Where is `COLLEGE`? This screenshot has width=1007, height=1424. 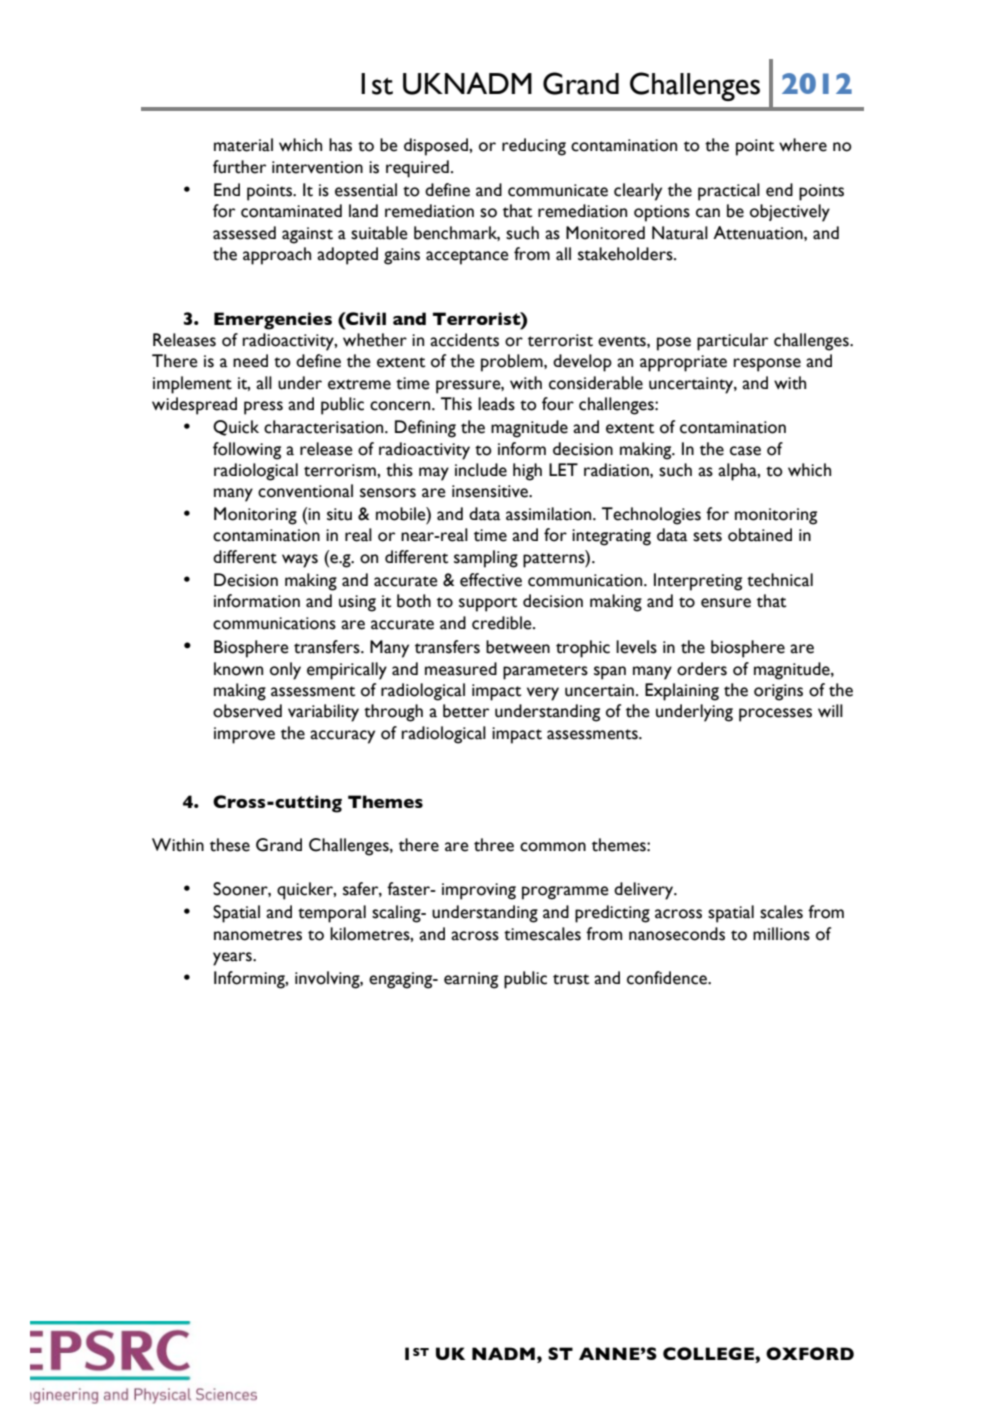 COLLEGE is located at coordinates (709, 1353).
